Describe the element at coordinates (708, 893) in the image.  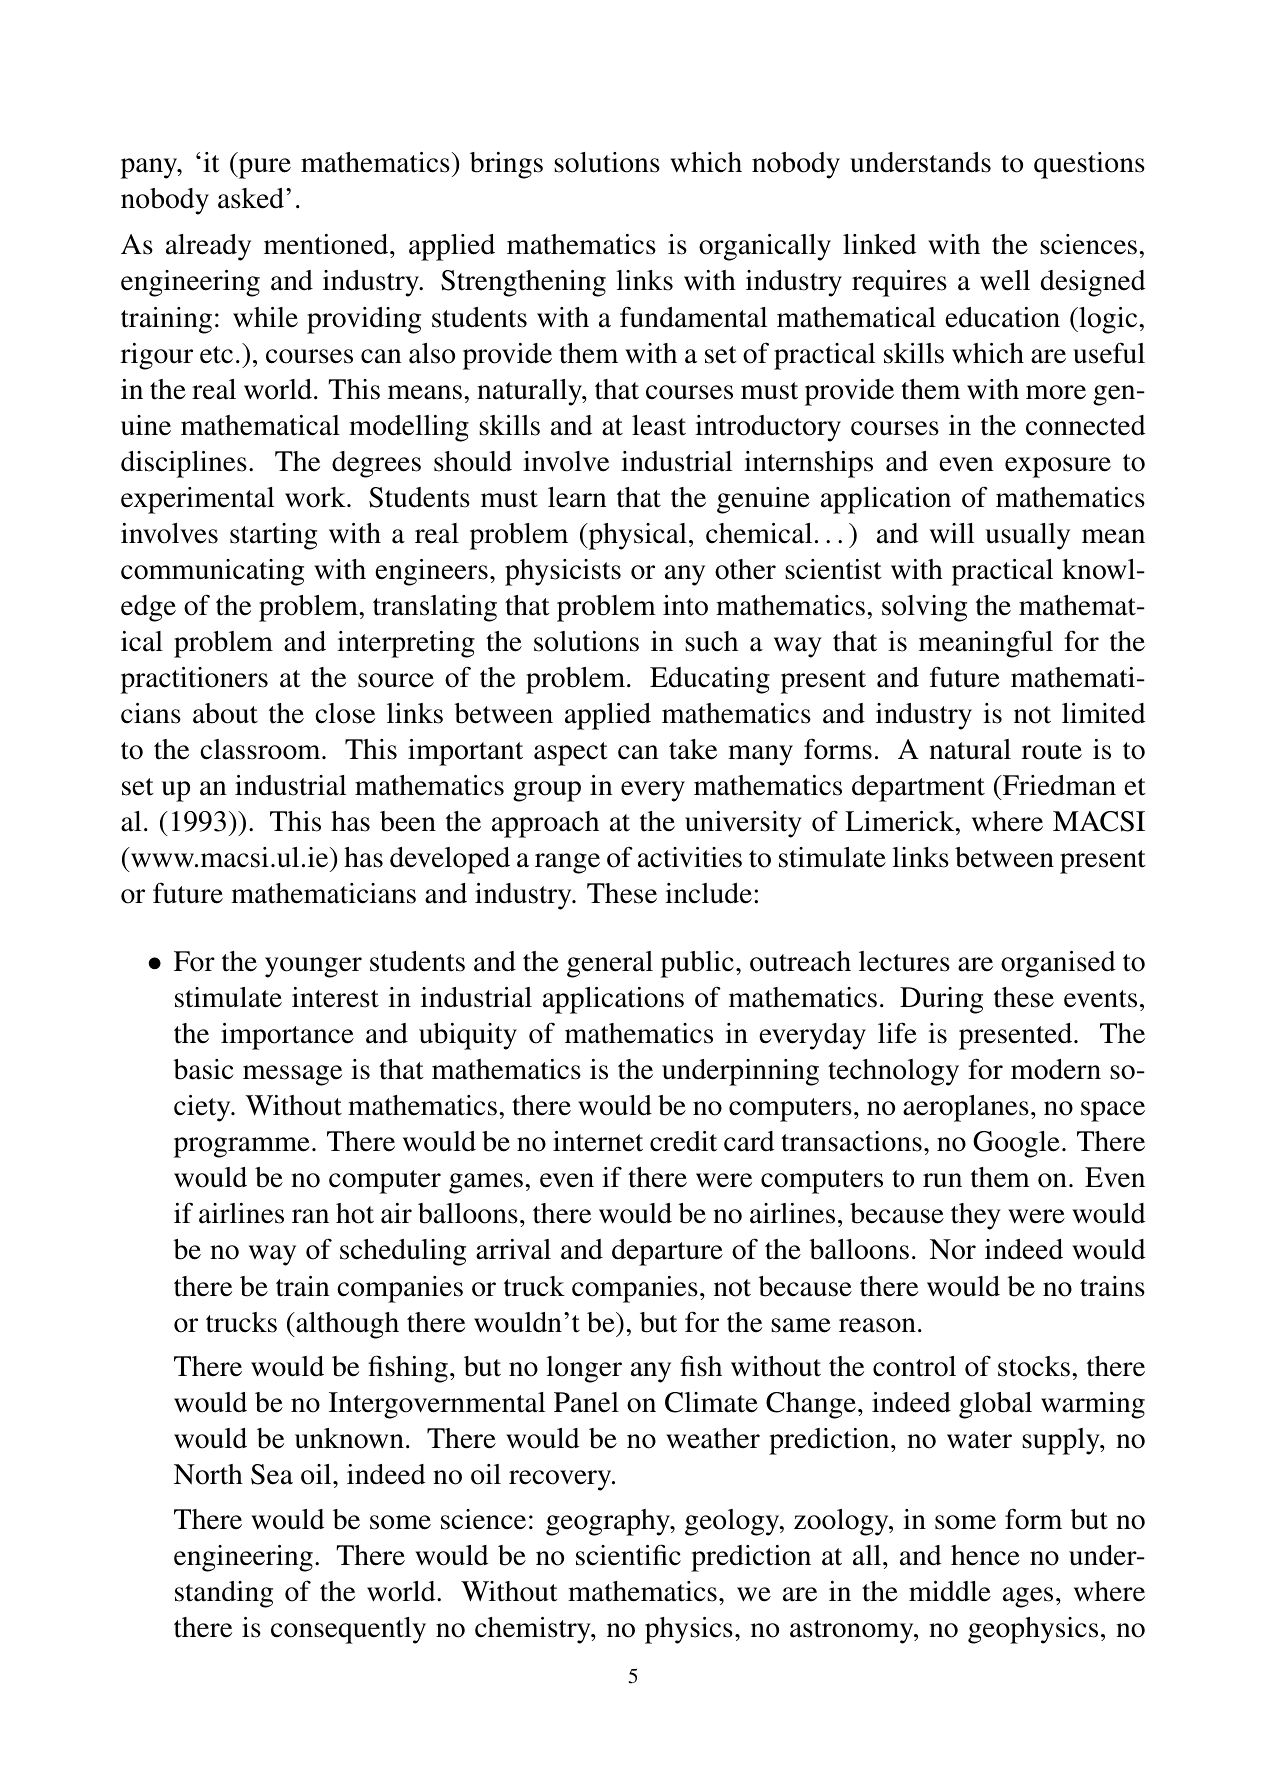
I see `include` at that location.
